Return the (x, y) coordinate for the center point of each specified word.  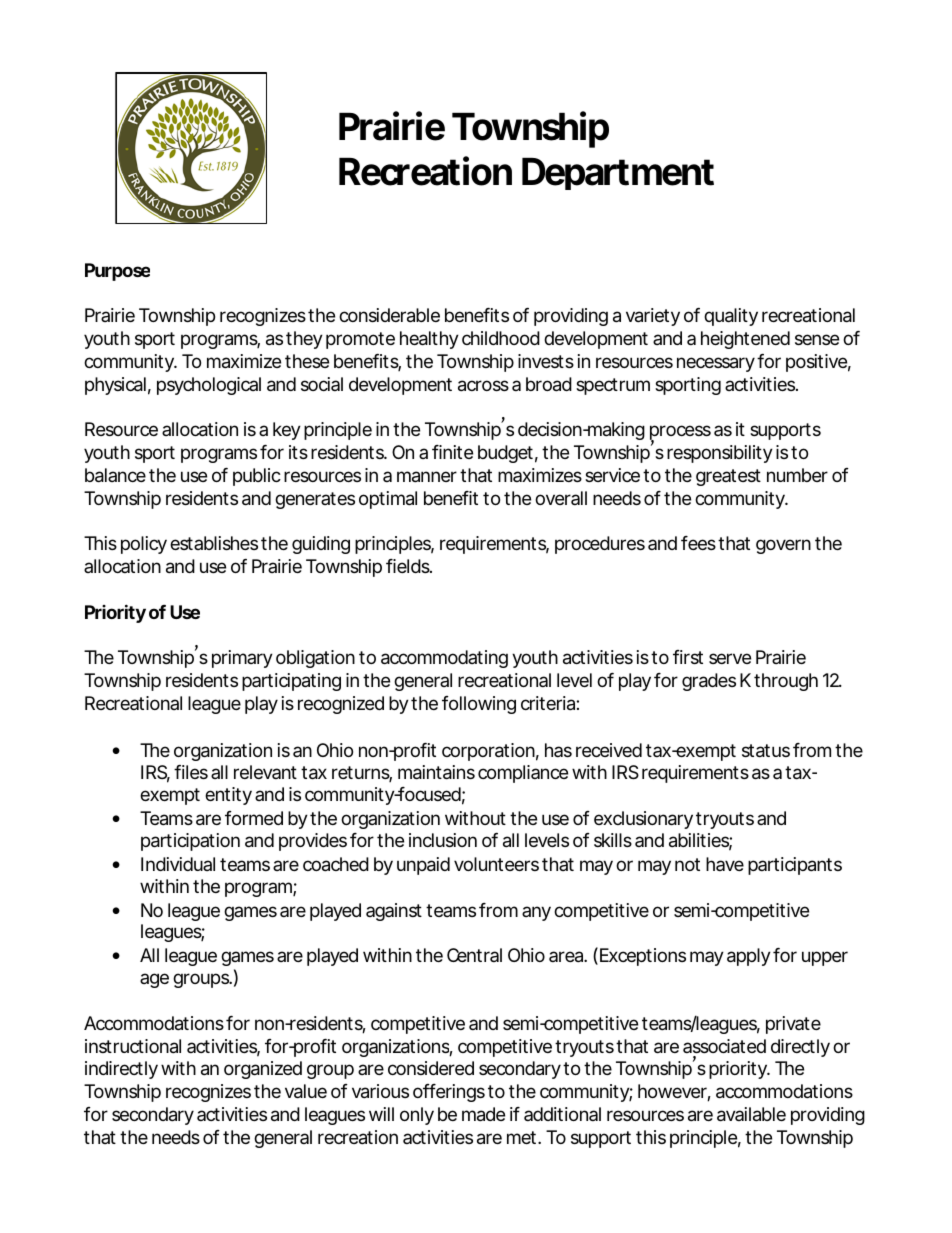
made (483, 1114)
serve (730, 658)
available (751, 1114)
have (725, 864)
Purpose (117, 272)
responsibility (720, 454)
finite (452, 452)
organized (263, 1070)
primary (242, 659)
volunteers (496, 864)
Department (618, 174)
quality (731, 317)
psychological (209, 386)
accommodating (444, 659)
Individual (178, 864)
